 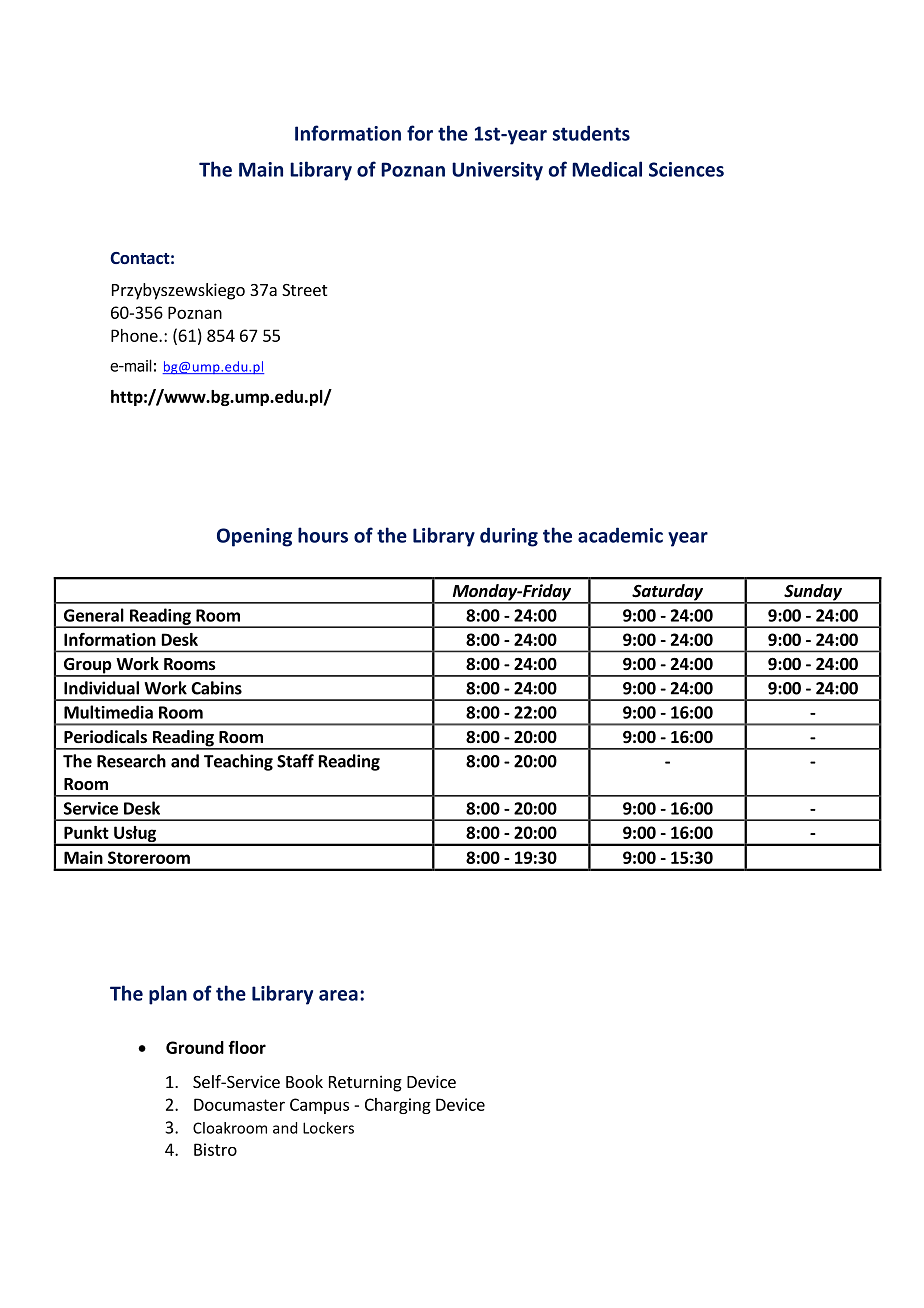 What do you see at coordinates (135, 335) in the page?
I see `Phone` at bounding box center [135, 335].
